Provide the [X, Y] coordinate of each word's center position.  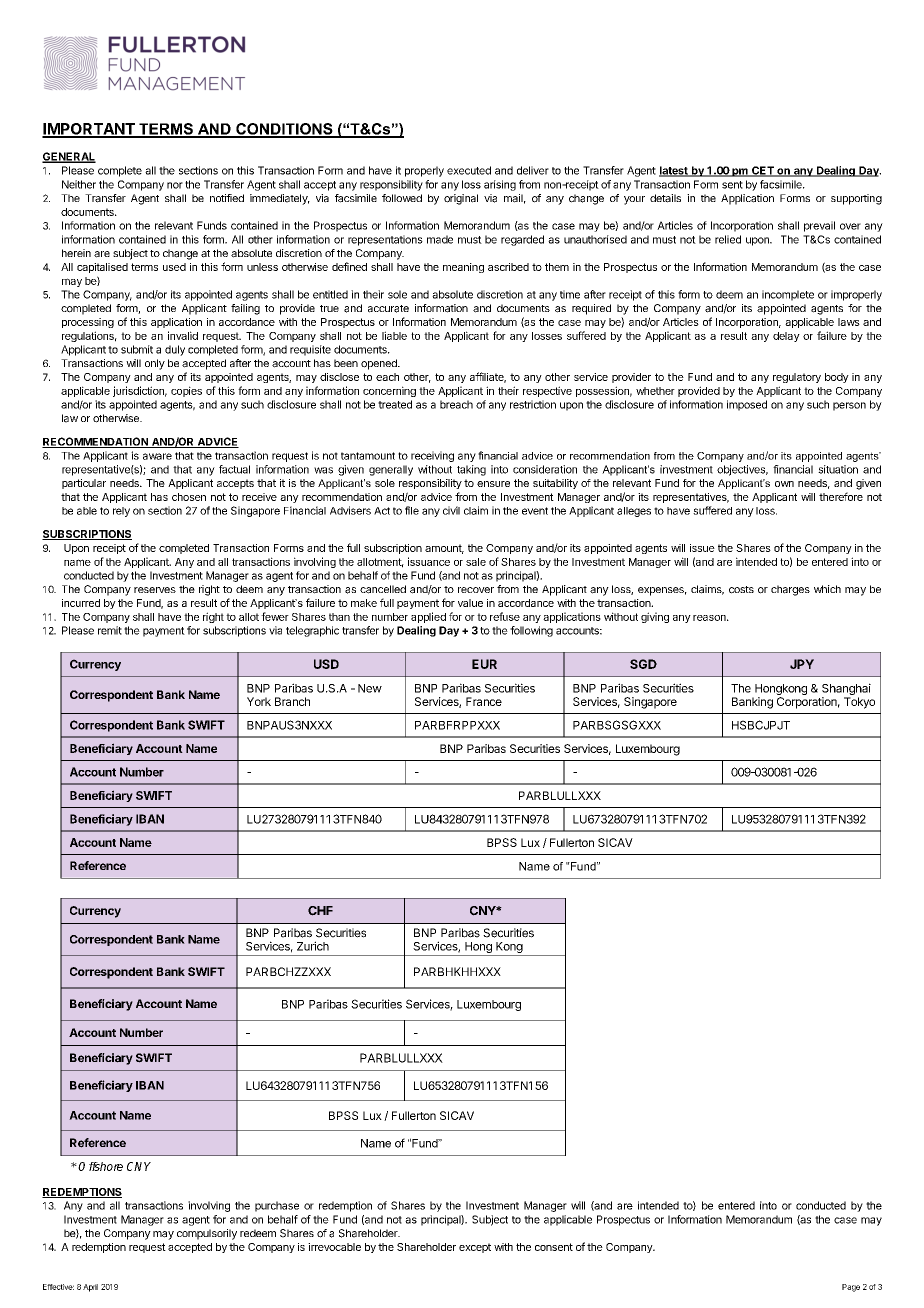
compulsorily [207, 1234]
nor [175, 185]
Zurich [313, 946]
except [475, 1248]
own [784, 484]
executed [469, 170]
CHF [320, 911]
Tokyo [859, 703]
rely [121, 512]
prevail [819, 226]
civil [451, 510]
